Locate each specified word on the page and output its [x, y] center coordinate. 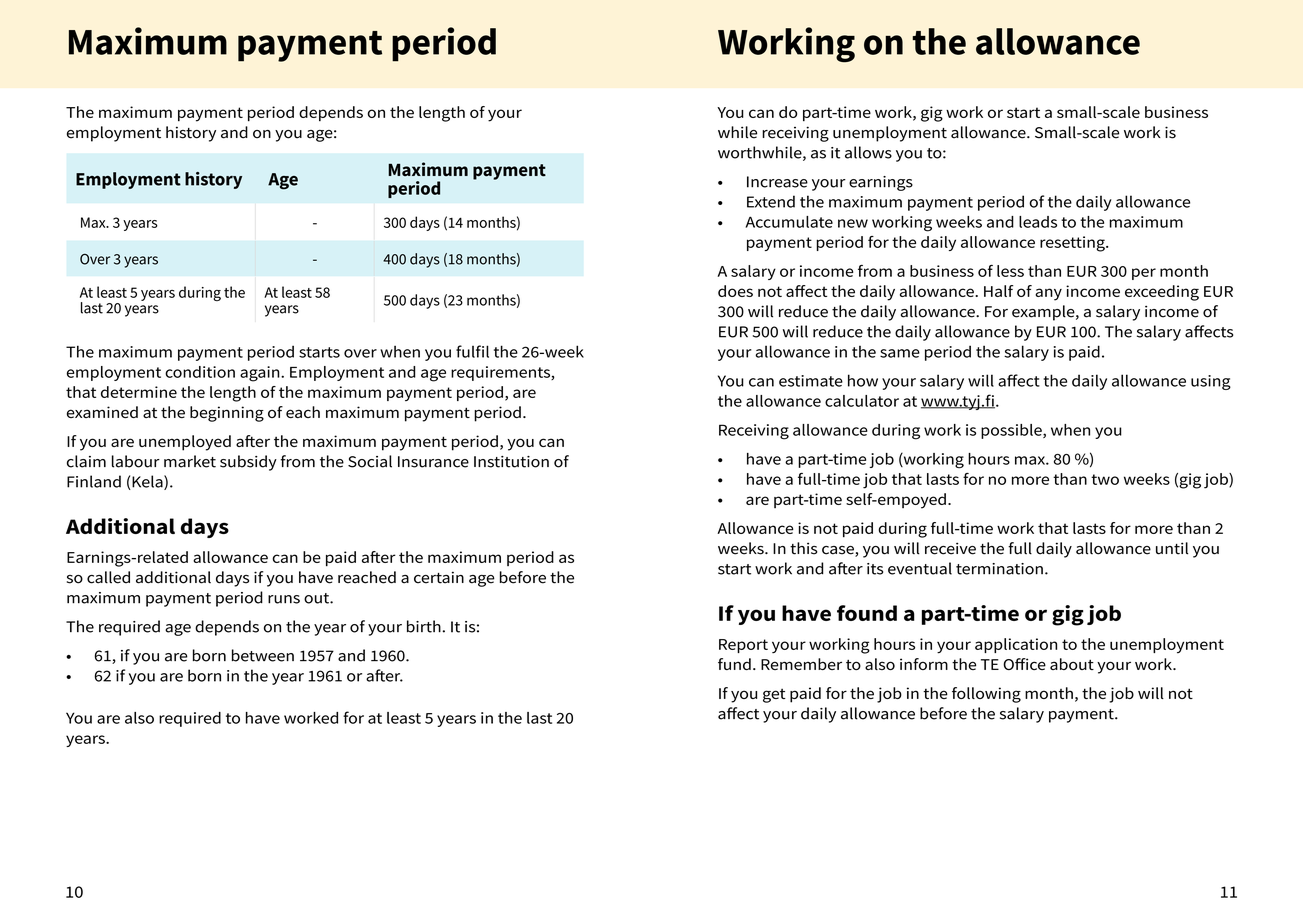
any [1048, 294]
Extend [771, 201]
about [1072, 664]
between [263, 655]
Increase [777, 182]
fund [734, 664]
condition [200, 372]
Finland [94, 481]
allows [868, 152]
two [1105, 479]
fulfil [472, 351]
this [804, 548]
